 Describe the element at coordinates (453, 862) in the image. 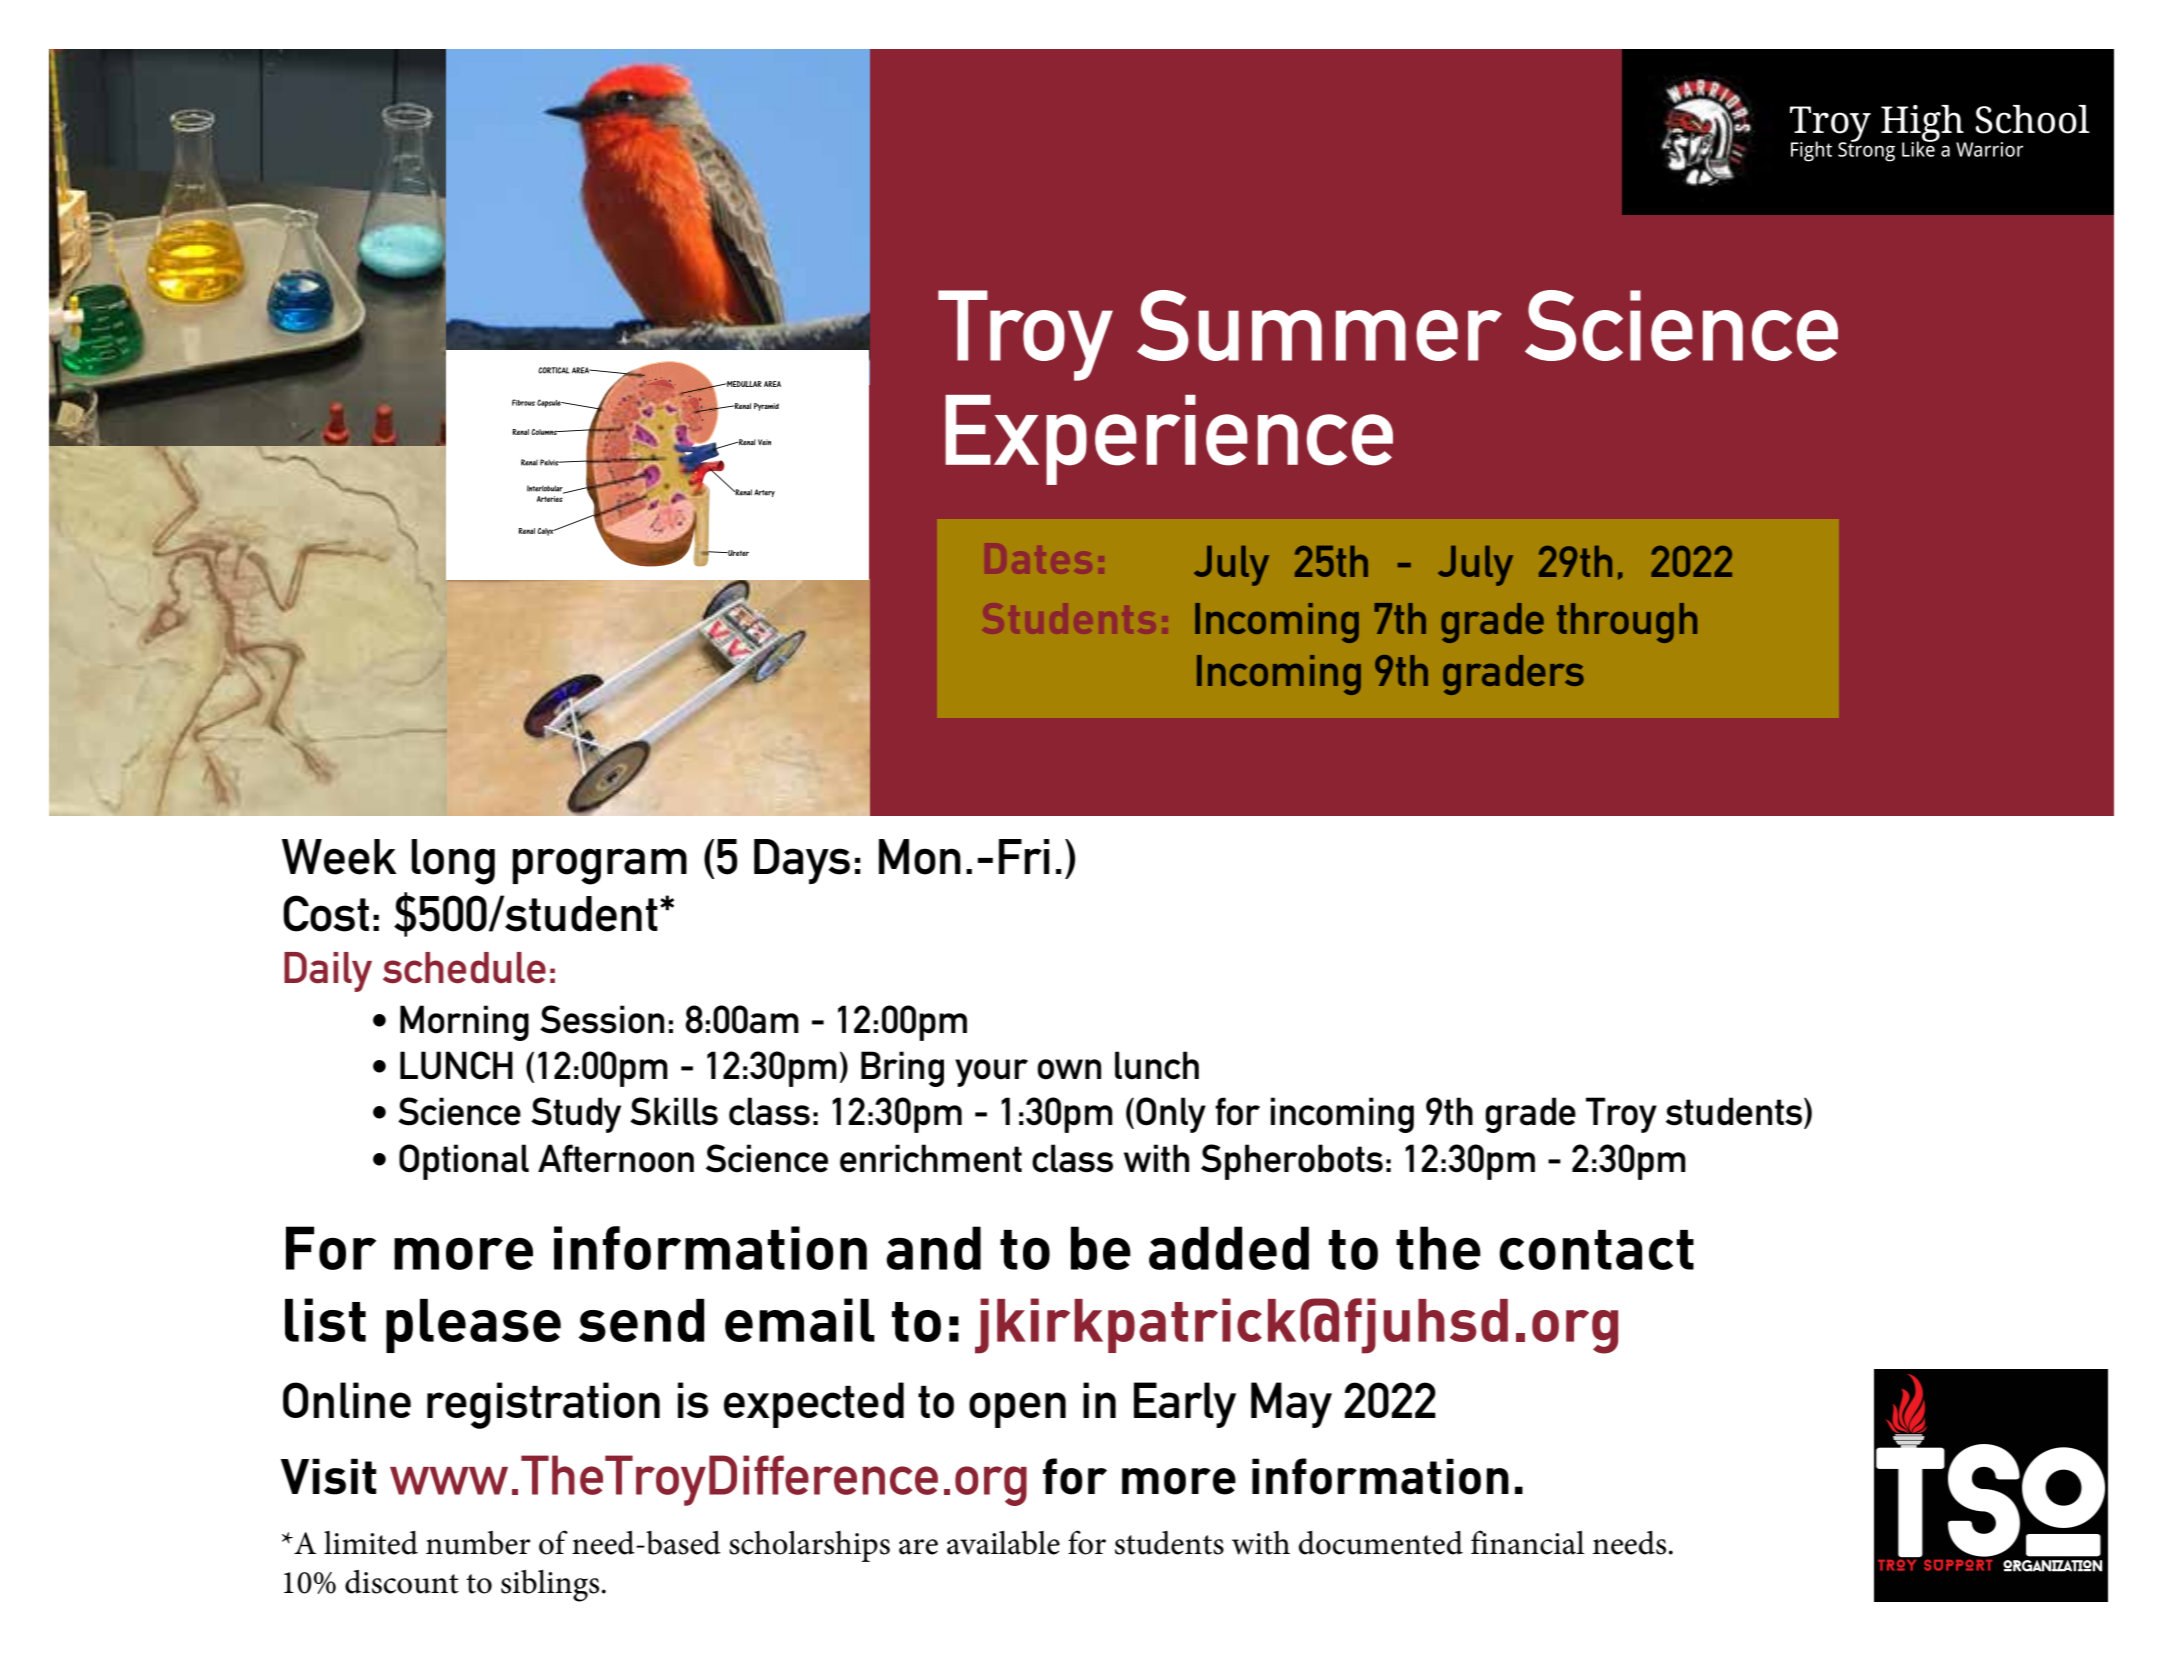

I see `long` at that location.
